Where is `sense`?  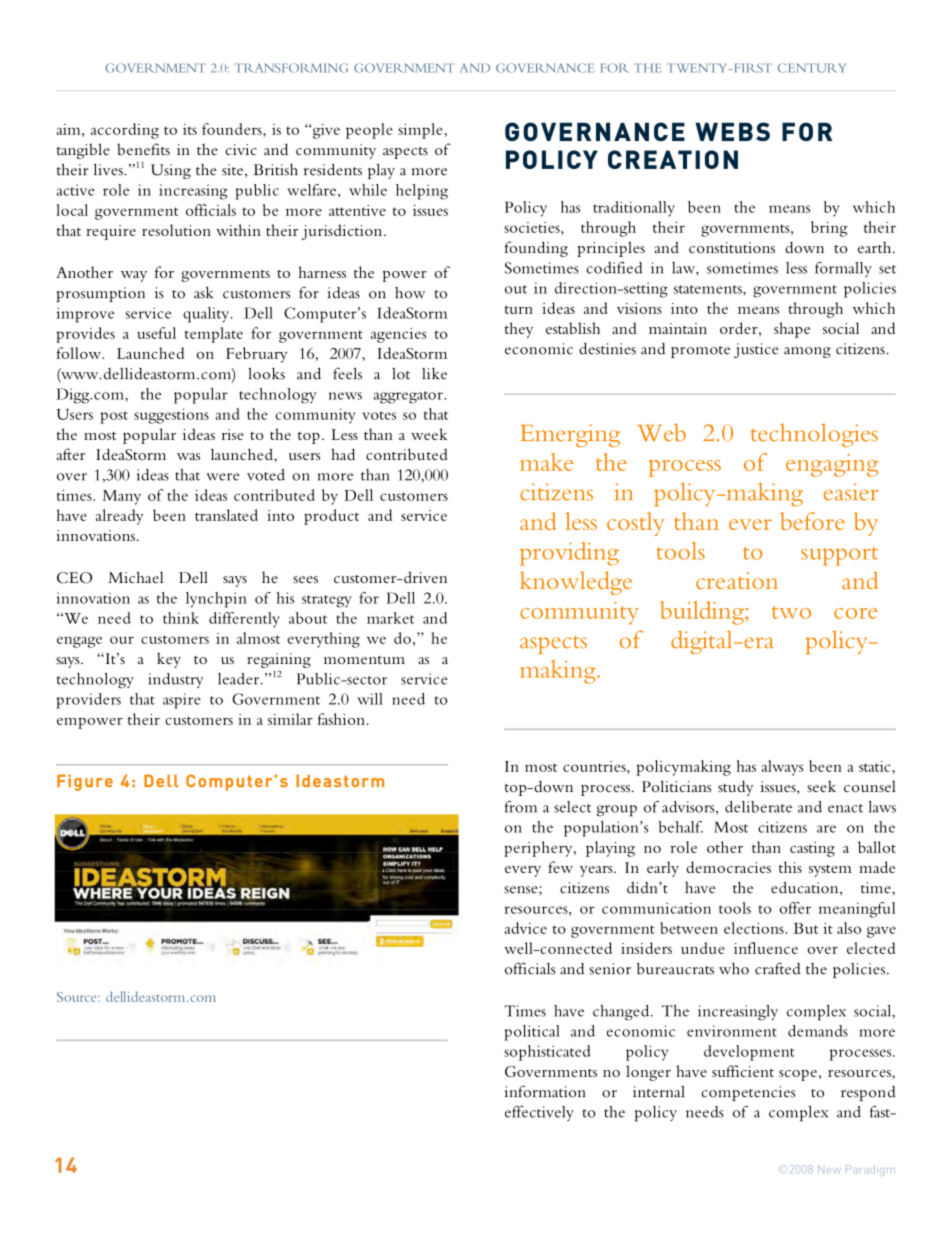
sense is located at coordinates (522, 890).
